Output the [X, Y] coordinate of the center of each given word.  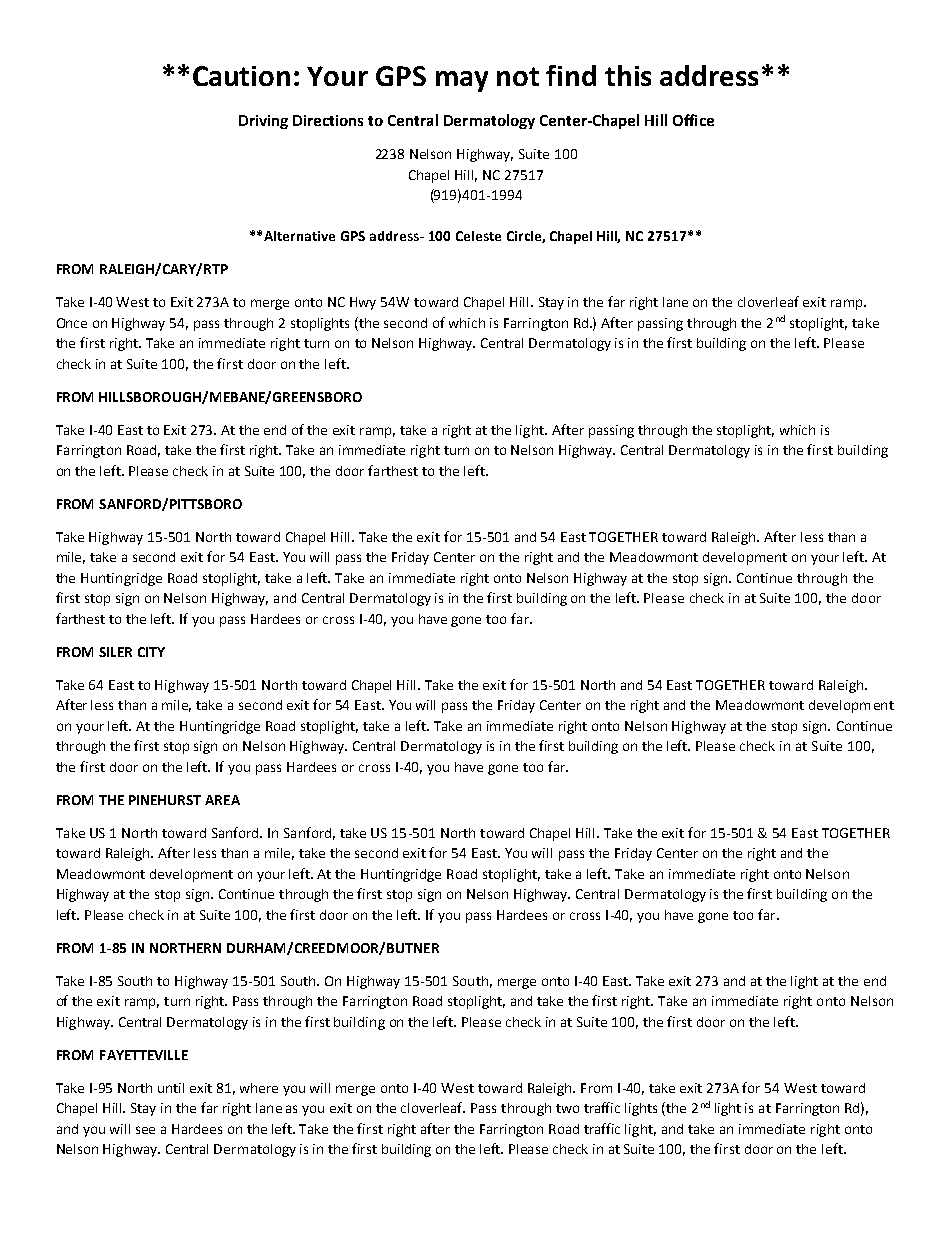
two [567, 1108]
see [145, 1130]
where [259, 1088]
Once [72, 323]
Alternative [299, 236]
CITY [151, 652]
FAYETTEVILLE [144, 1055]
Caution [241, 76]
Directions [328, 120]
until [171, 1088]
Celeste [478, 236]
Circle [525, 237]
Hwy [363, 303]
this [628, 75]
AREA [222, 800]
